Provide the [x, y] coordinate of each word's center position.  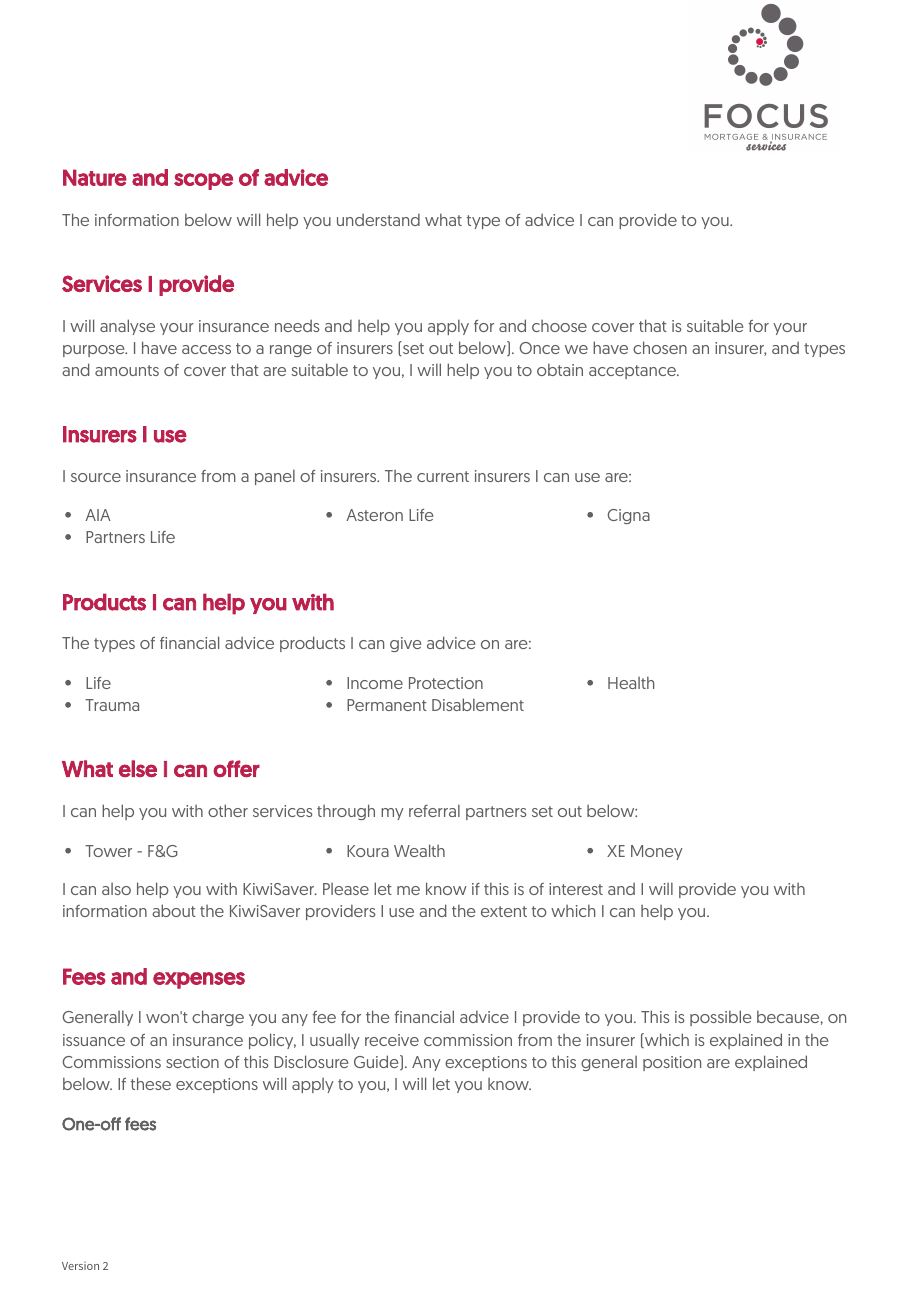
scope [203, 181]
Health [631, 682]
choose [559, 326]
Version [80, 1265]
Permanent [387, 705]
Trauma [112, 705]
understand [378, 219]
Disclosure [311, 1061]
